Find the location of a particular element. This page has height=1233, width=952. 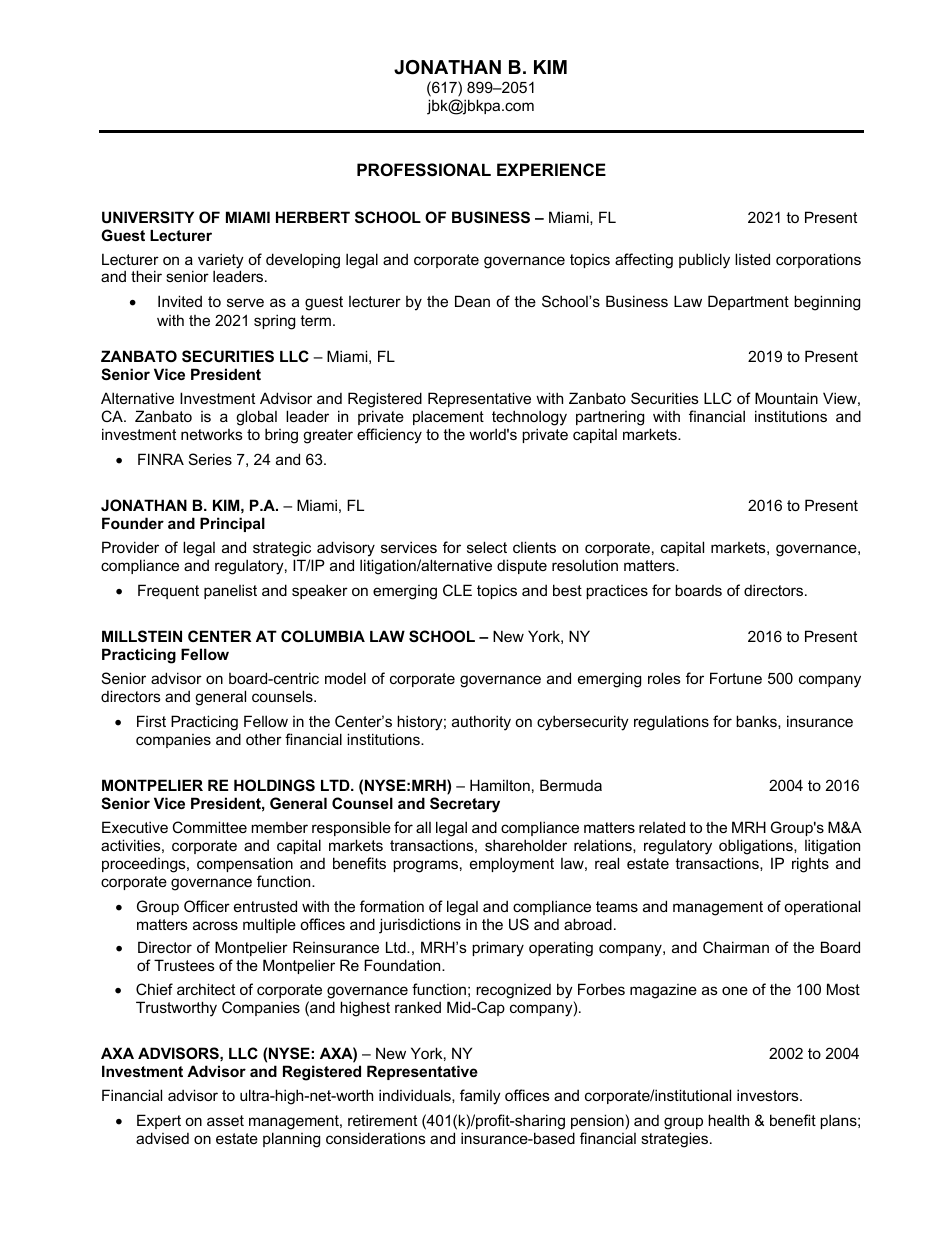

family is located at coordinates (480, 1097).
